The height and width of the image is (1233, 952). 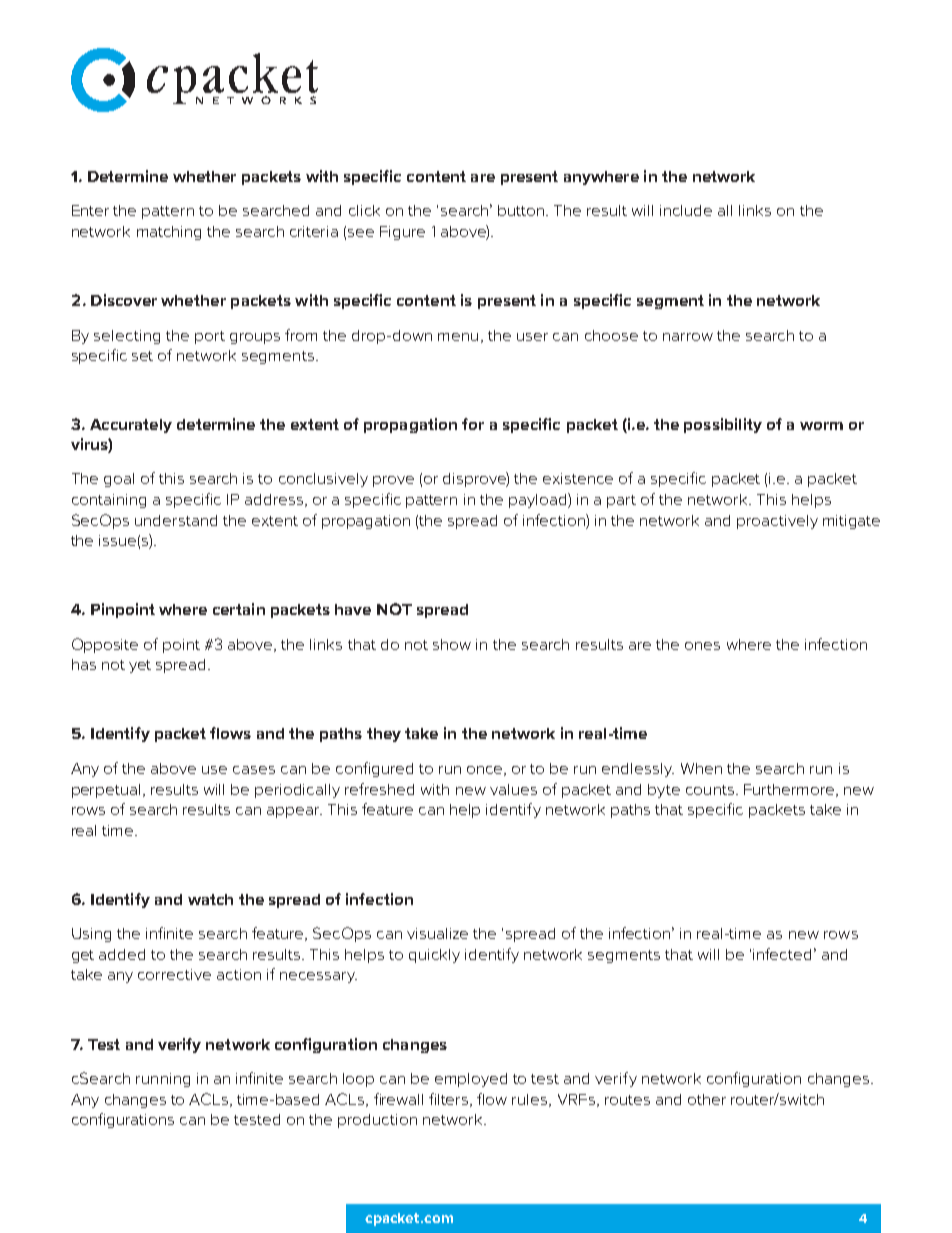 I want to click on ones, so click(x=702, y=646).
